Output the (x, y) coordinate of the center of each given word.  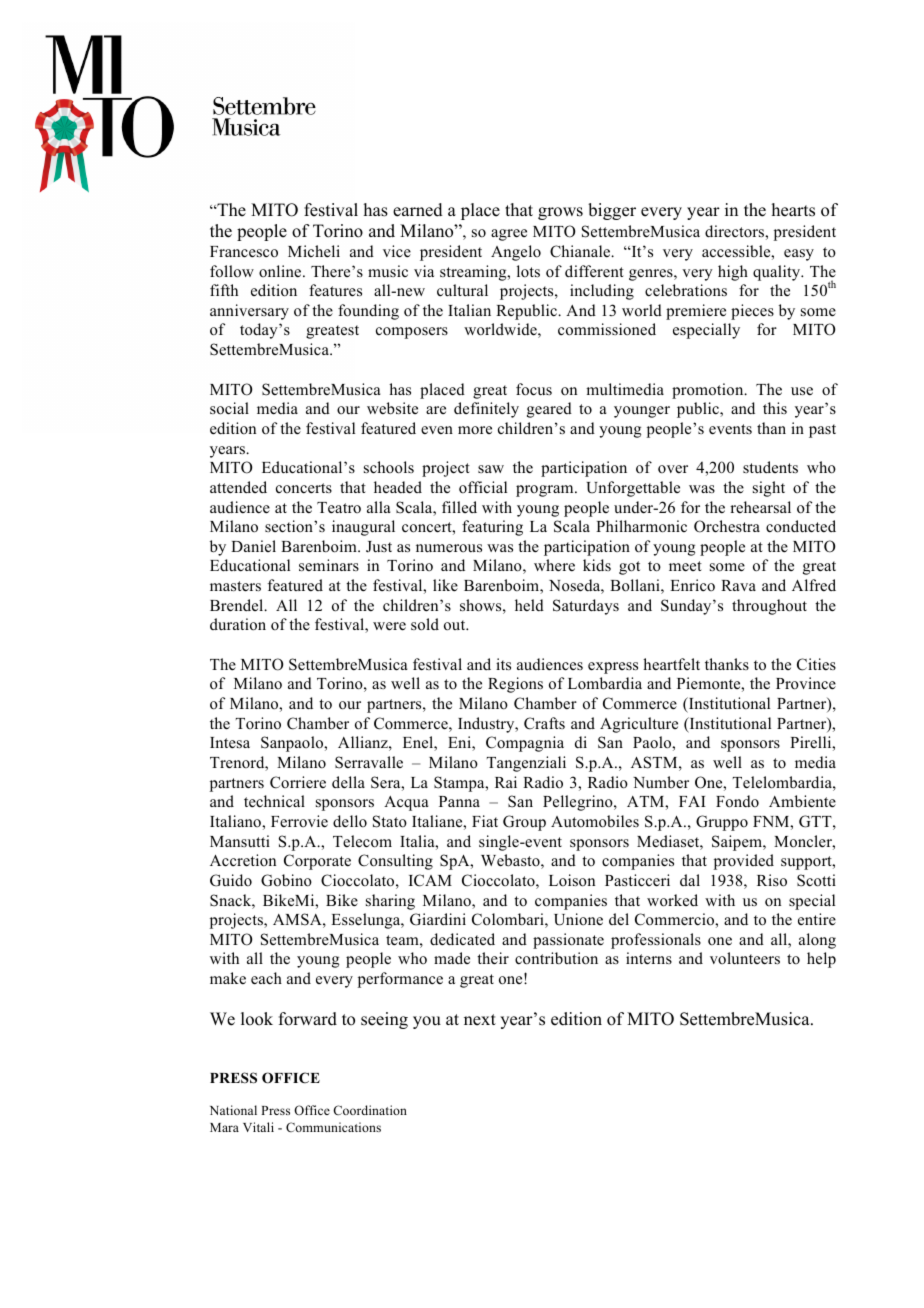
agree (509, 235)
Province (806, 683)
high (733, 273)
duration (238, 624)
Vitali (258, 1127)
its (503, 664)
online (281, 271)
